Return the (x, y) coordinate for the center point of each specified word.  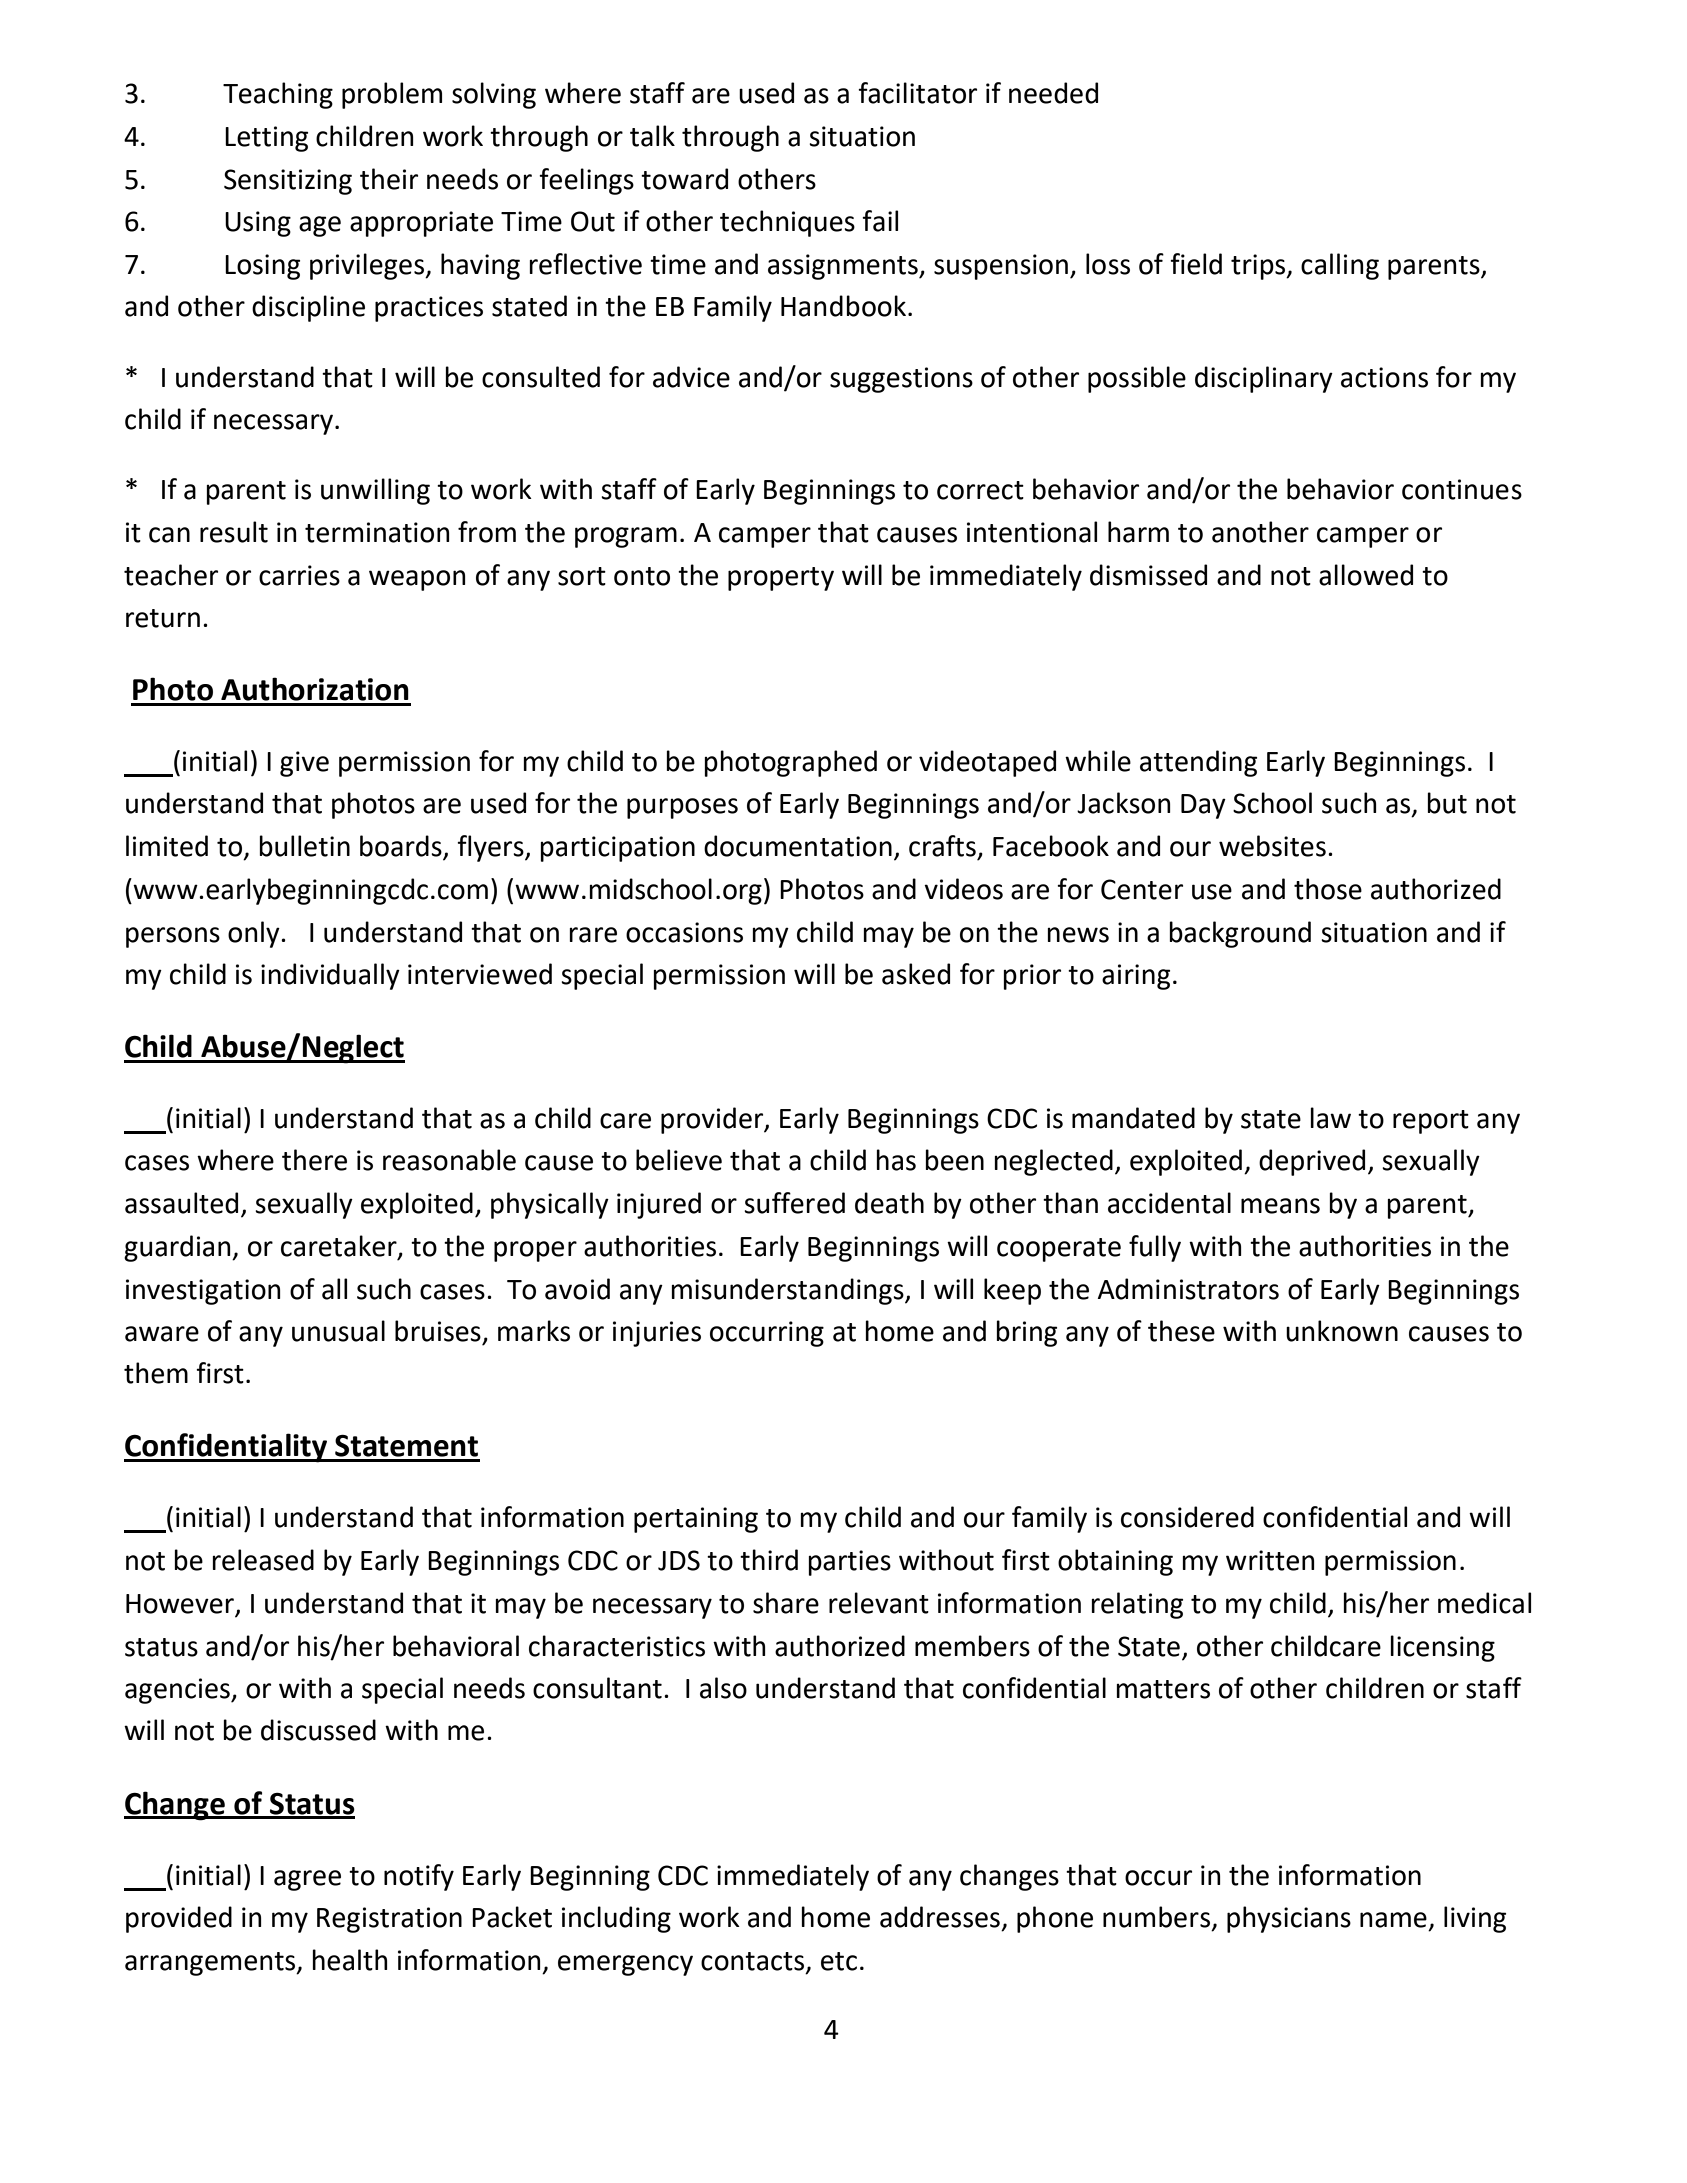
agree (307, 1880)
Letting (266, 139)
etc (839, 1961)
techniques (787, 223)
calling (1340, 266)
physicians (1289, 1919)
